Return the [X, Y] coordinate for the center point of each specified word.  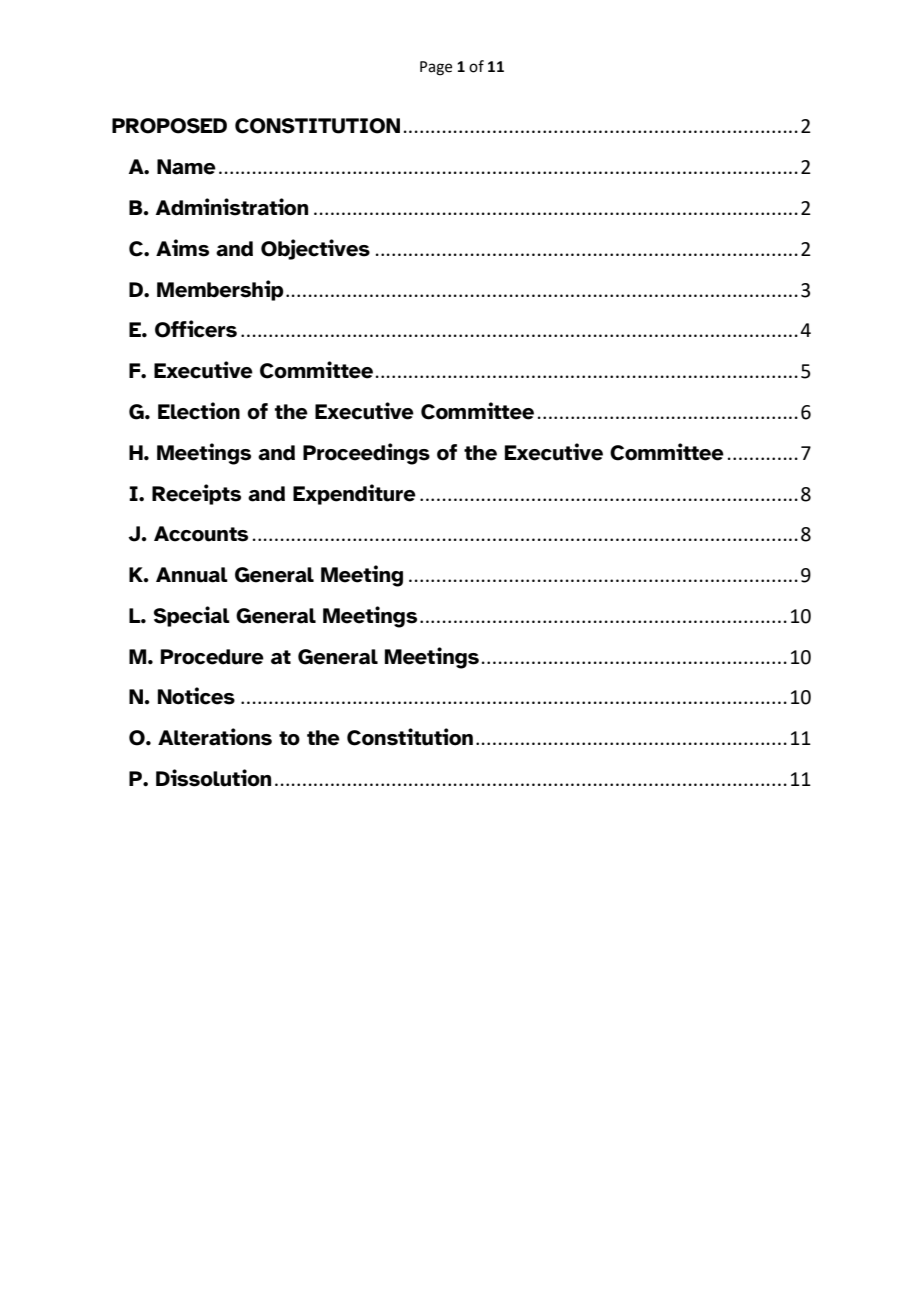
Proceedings [366, 454]
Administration [232, 207]
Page [436, 68]
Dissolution [213, 778]
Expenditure [354, 494]
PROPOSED [169, 126]
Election [199, 411]
